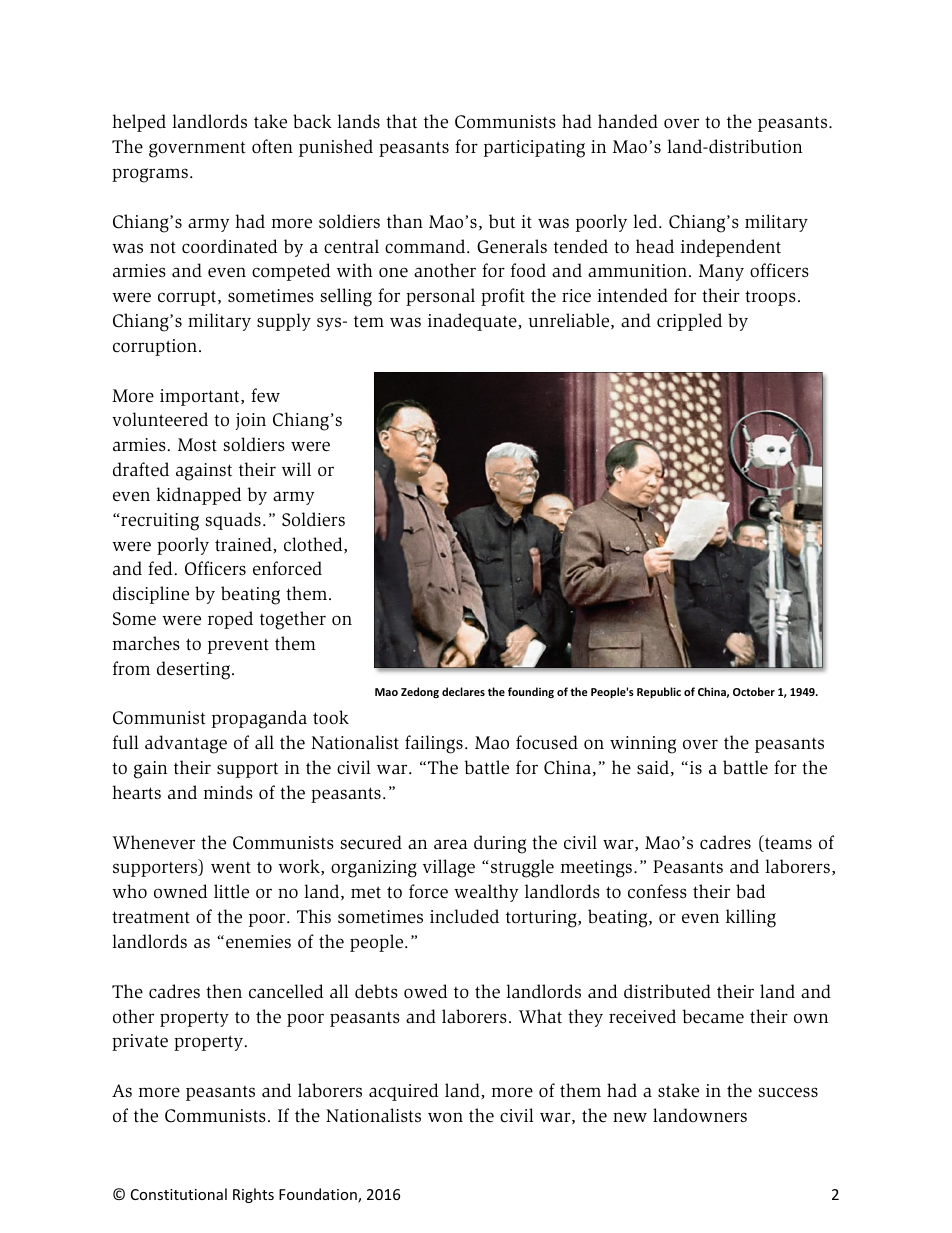  Describe the element at coordinates (150, 175) in the screenshot. I see `programs` at that location.
